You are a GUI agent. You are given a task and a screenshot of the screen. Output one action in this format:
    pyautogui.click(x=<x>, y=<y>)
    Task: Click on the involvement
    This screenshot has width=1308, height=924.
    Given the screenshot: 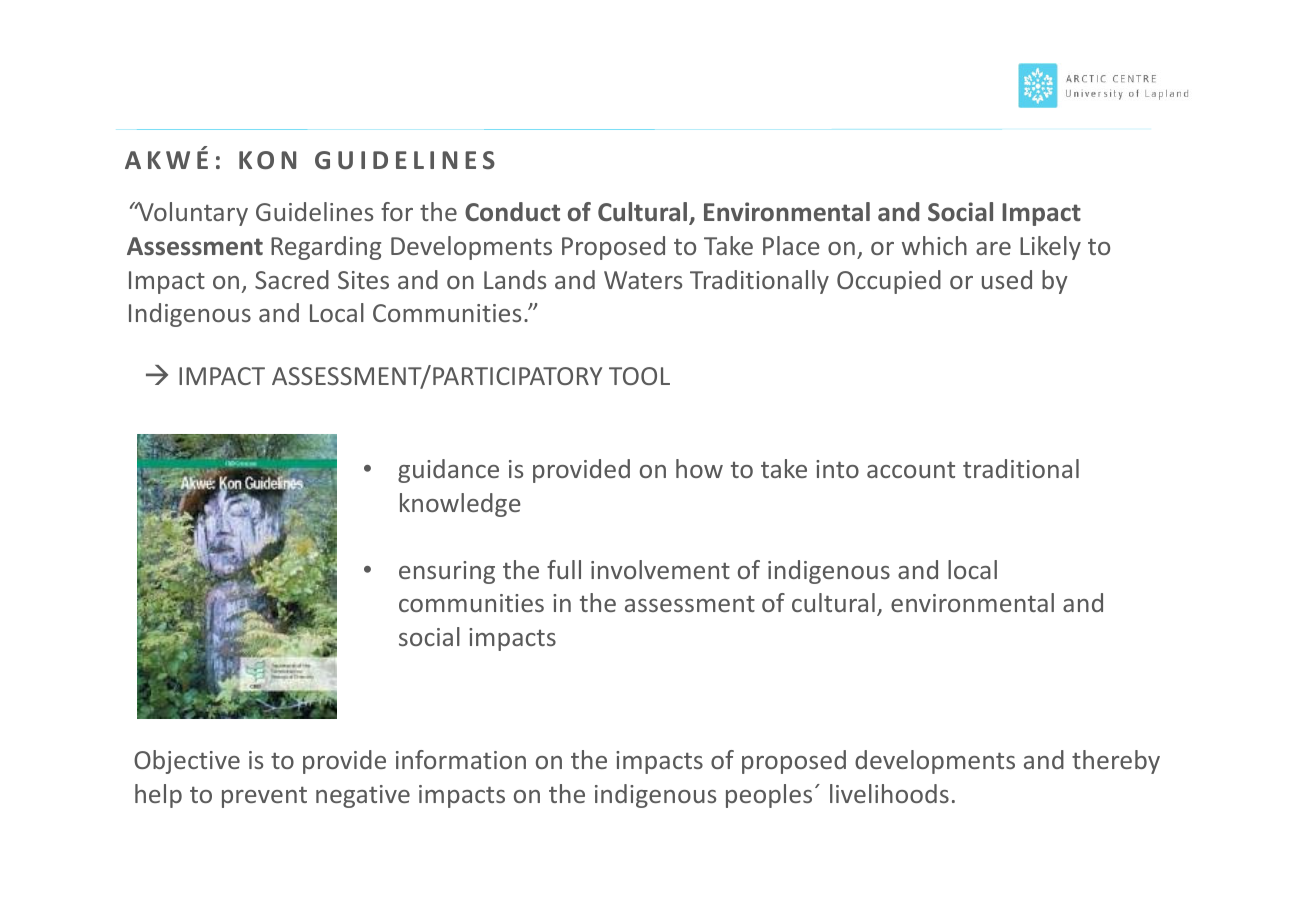 What is the action you would take?
    pyautogui.click(x=660, y=569)
